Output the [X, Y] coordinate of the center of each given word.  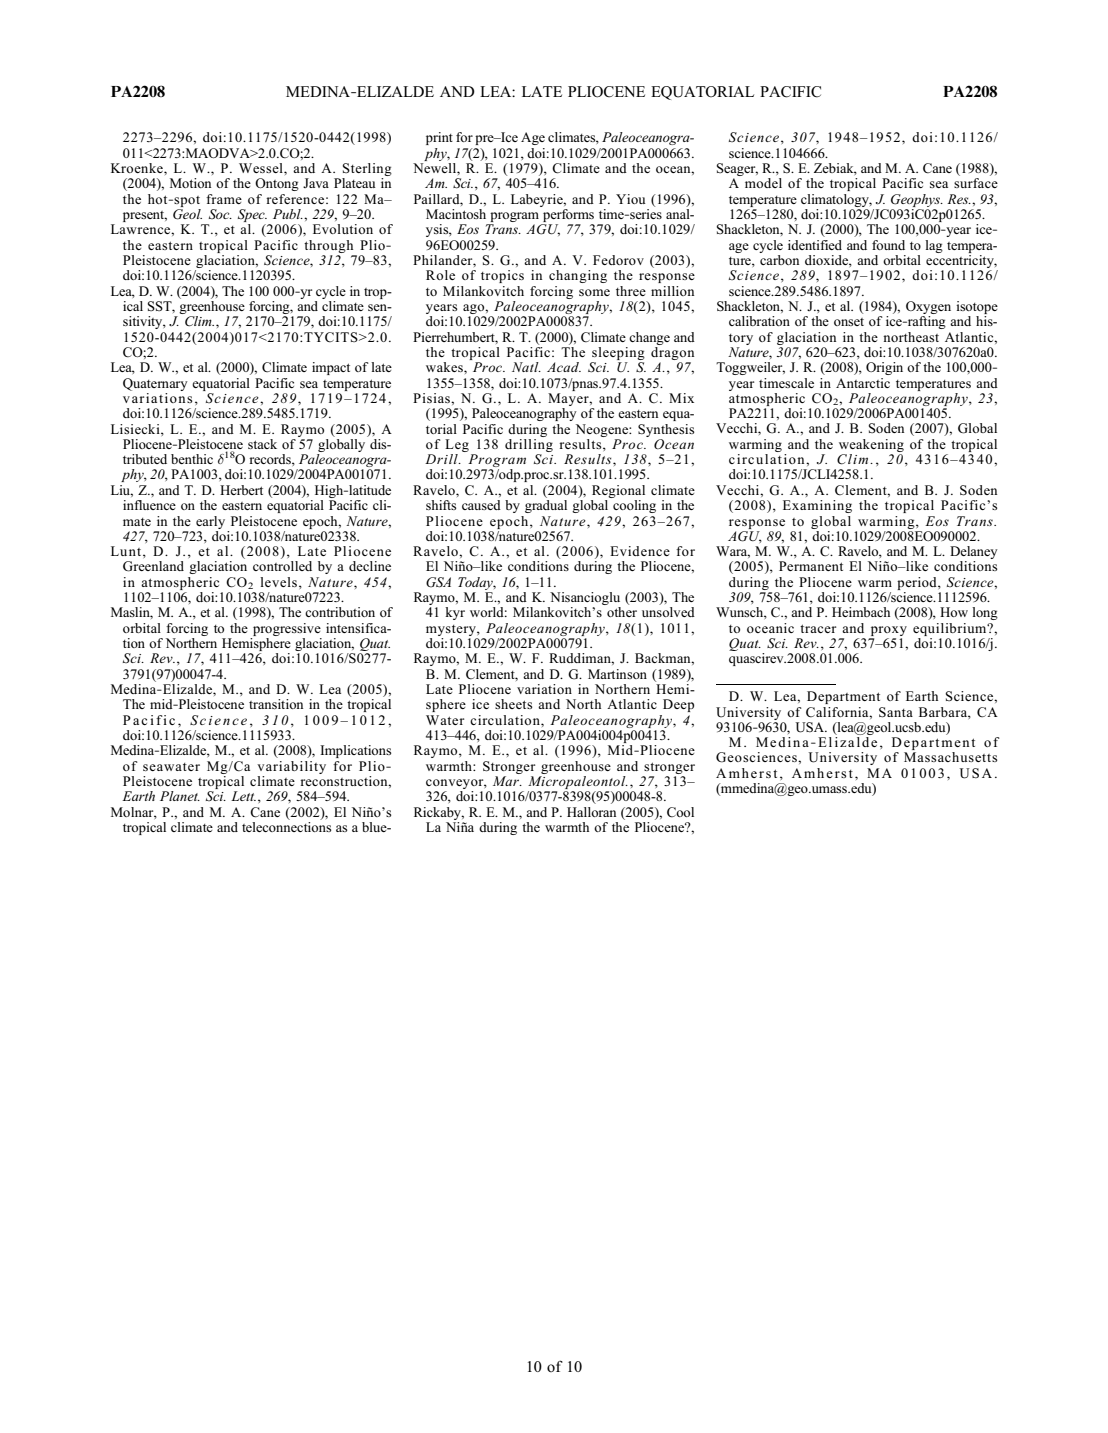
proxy [889, 631]
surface [976, 183]
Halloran [591, 812]
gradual [546, 506]
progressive [287, 629]
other [622, 612]
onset [849, 322]
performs [567, 217]
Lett [243, 796]
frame [224, 199]
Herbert [241, 490]
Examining [817, 506]
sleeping [618, 353]
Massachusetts [950, 757]
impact [331, 368]
